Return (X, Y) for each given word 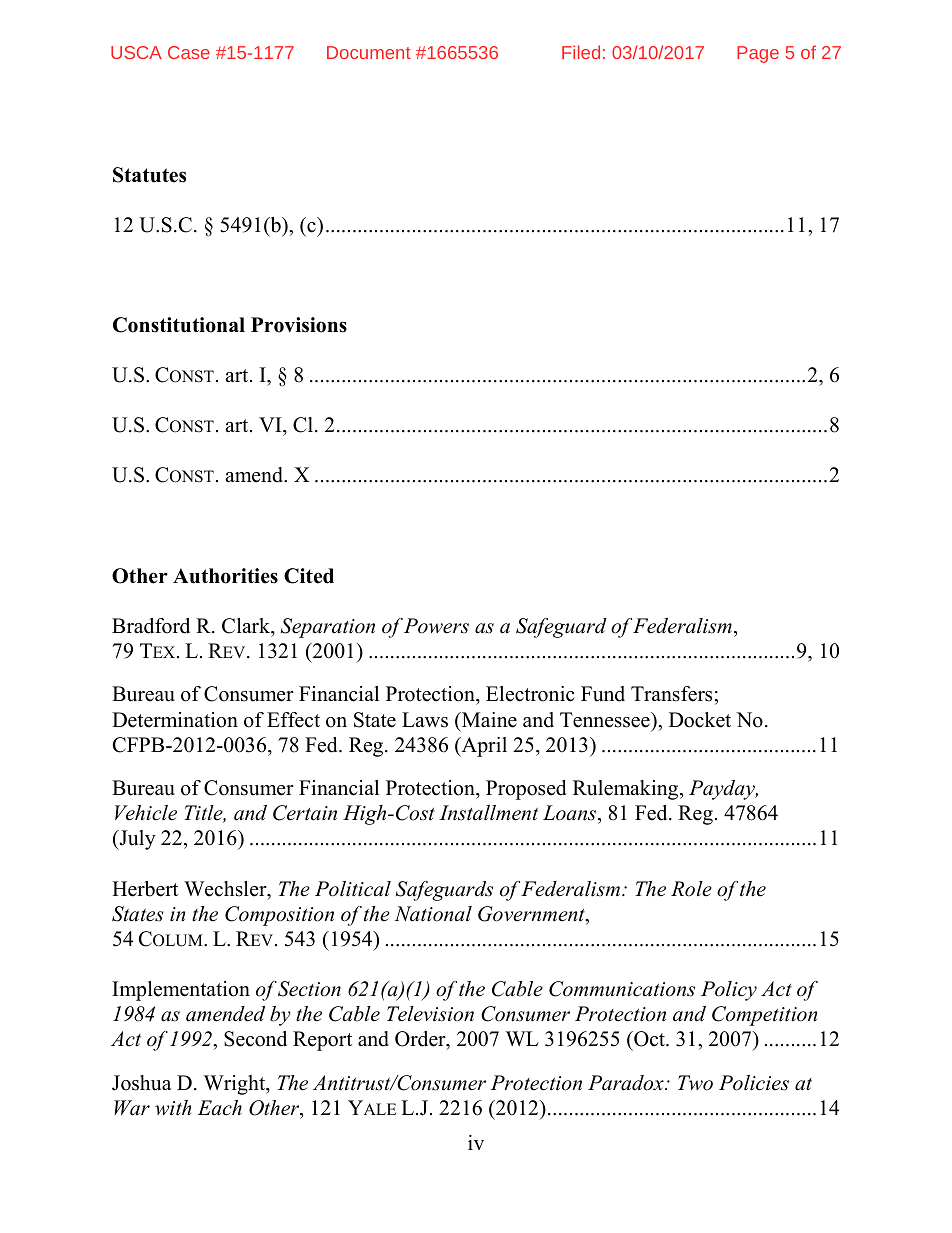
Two (695, 1083)
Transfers (671, 694)
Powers (436, 626)
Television (430, 1014)
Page (758, 54)
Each (220, 1108)
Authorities (225, 576)
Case (189, 52)
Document (369, 52)
